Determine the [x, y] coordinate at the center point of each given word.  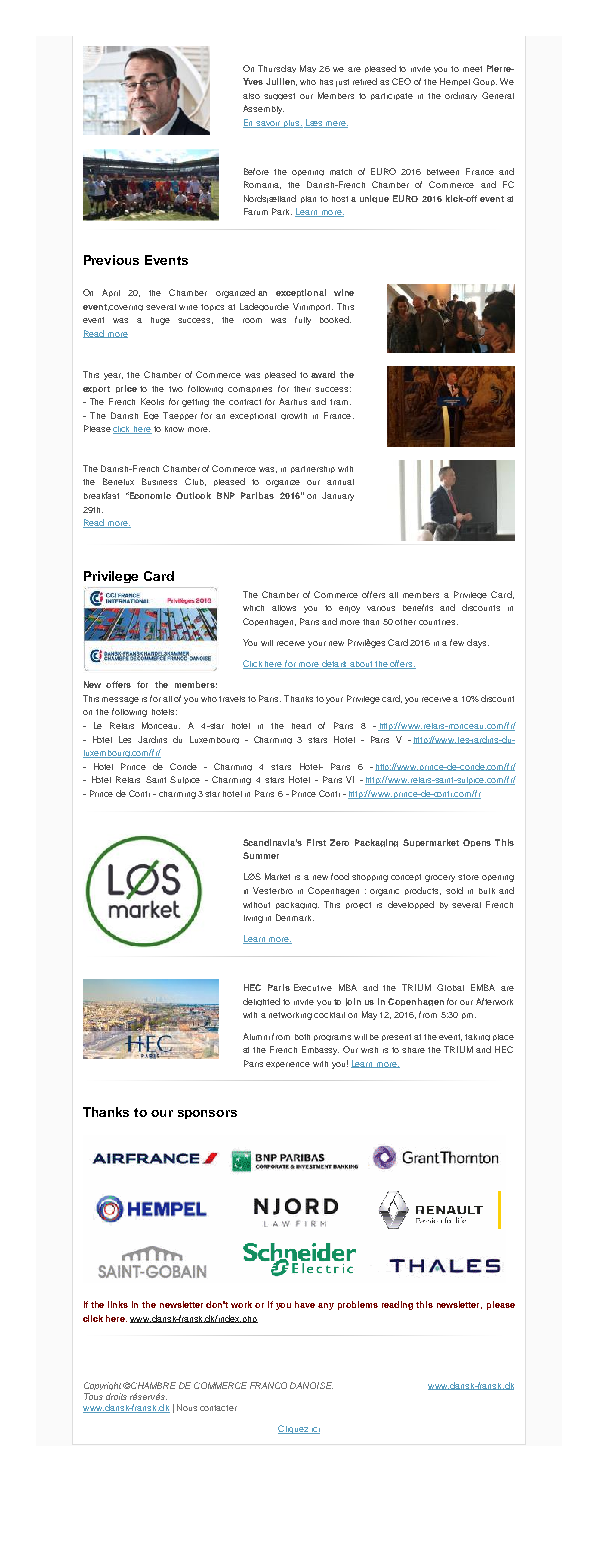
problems [358, 1305]
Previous [111, 260]
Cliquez [294, 1429]
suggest [279, 96]
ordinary [461, 96]
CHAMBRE [153, 1385]
